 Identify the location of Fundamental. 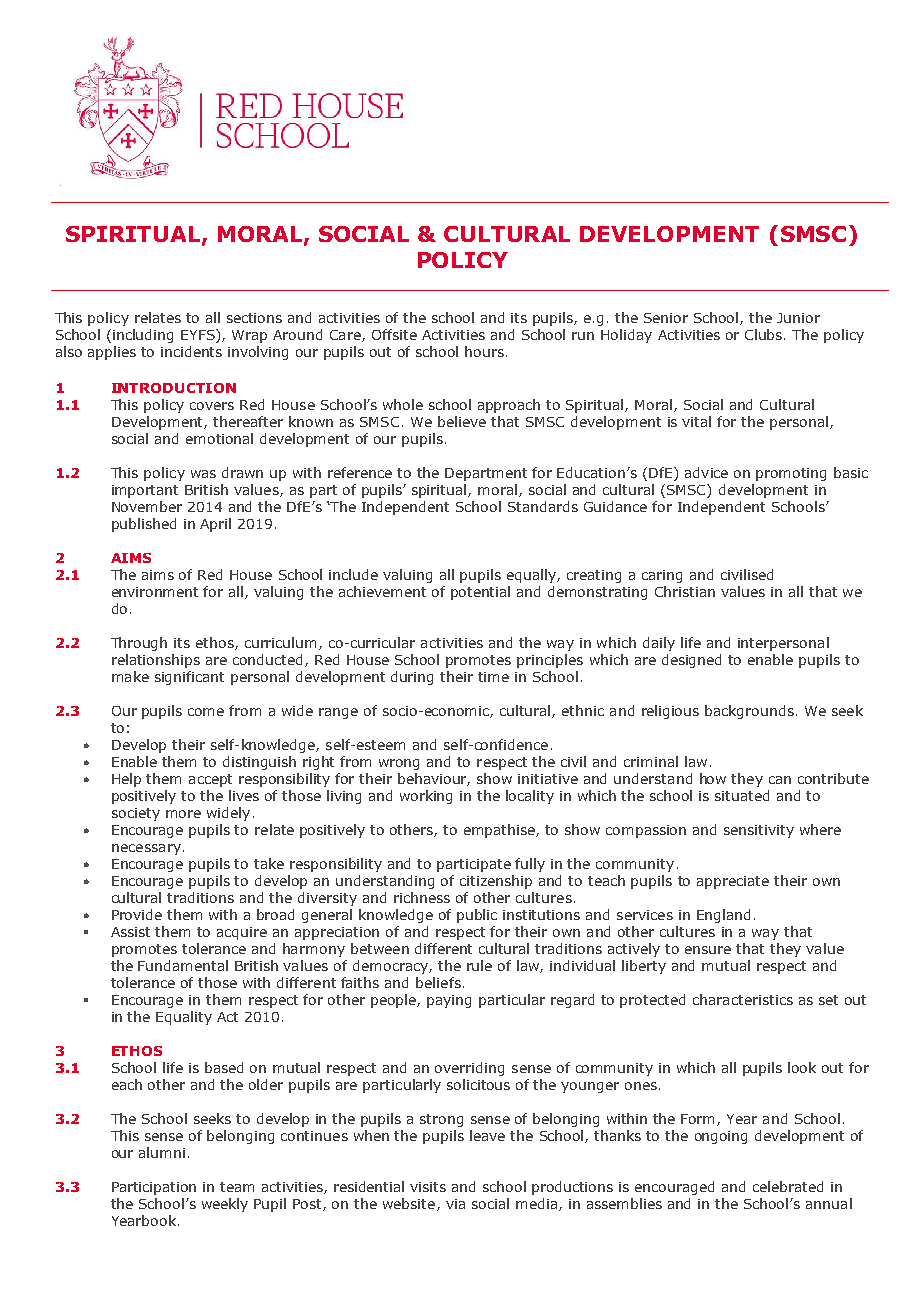
(183, 965).
